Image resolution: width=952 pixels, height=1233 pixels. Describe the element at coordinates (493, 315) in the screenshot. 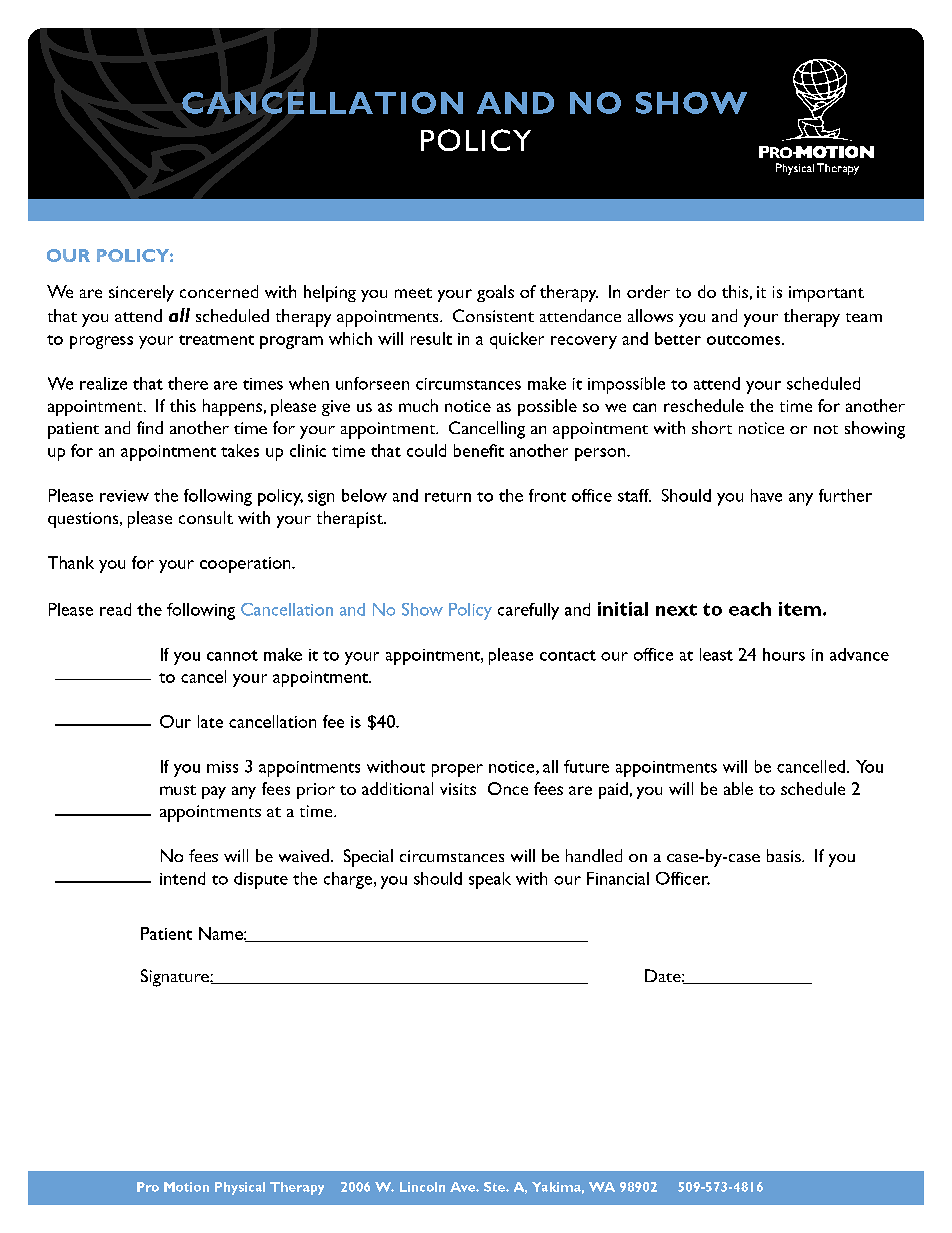

I see `Consistent` at that location.
